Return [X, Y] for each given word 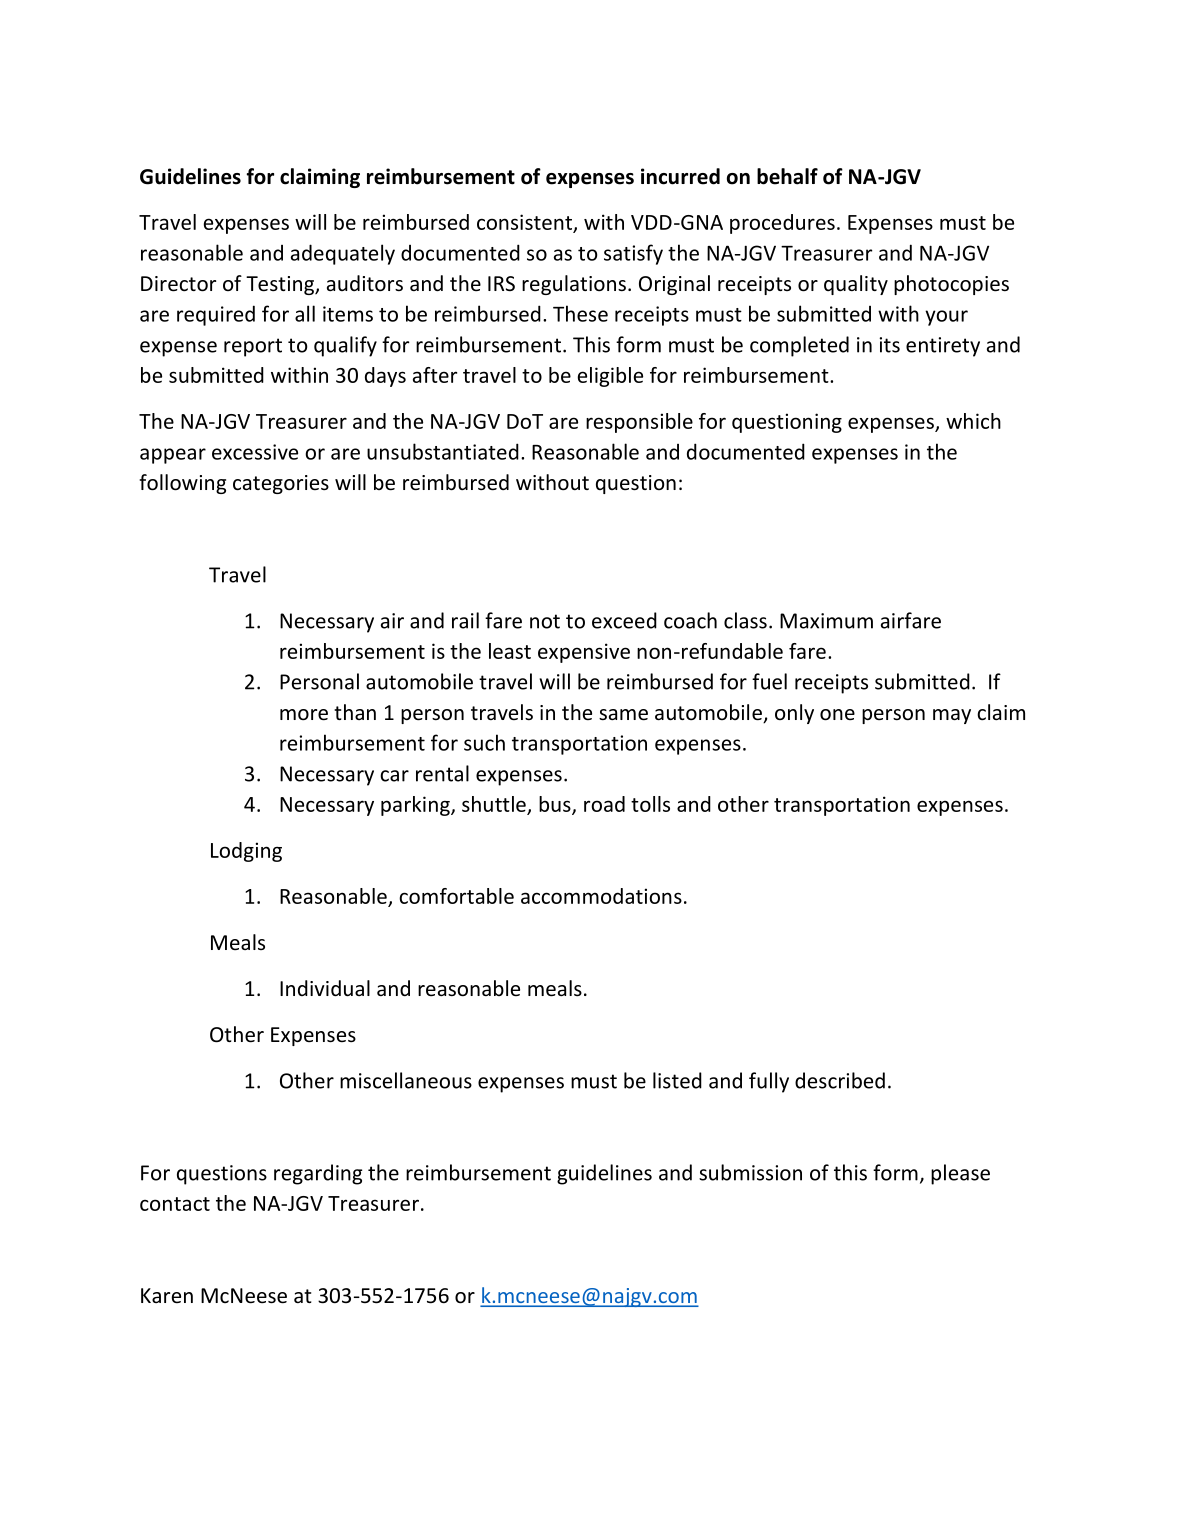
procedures [782, 224]
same [623, 715]
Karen [167, 1295]
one [837, 715]
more [304, 715]
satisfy [633, 254]
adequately [343, 254]
